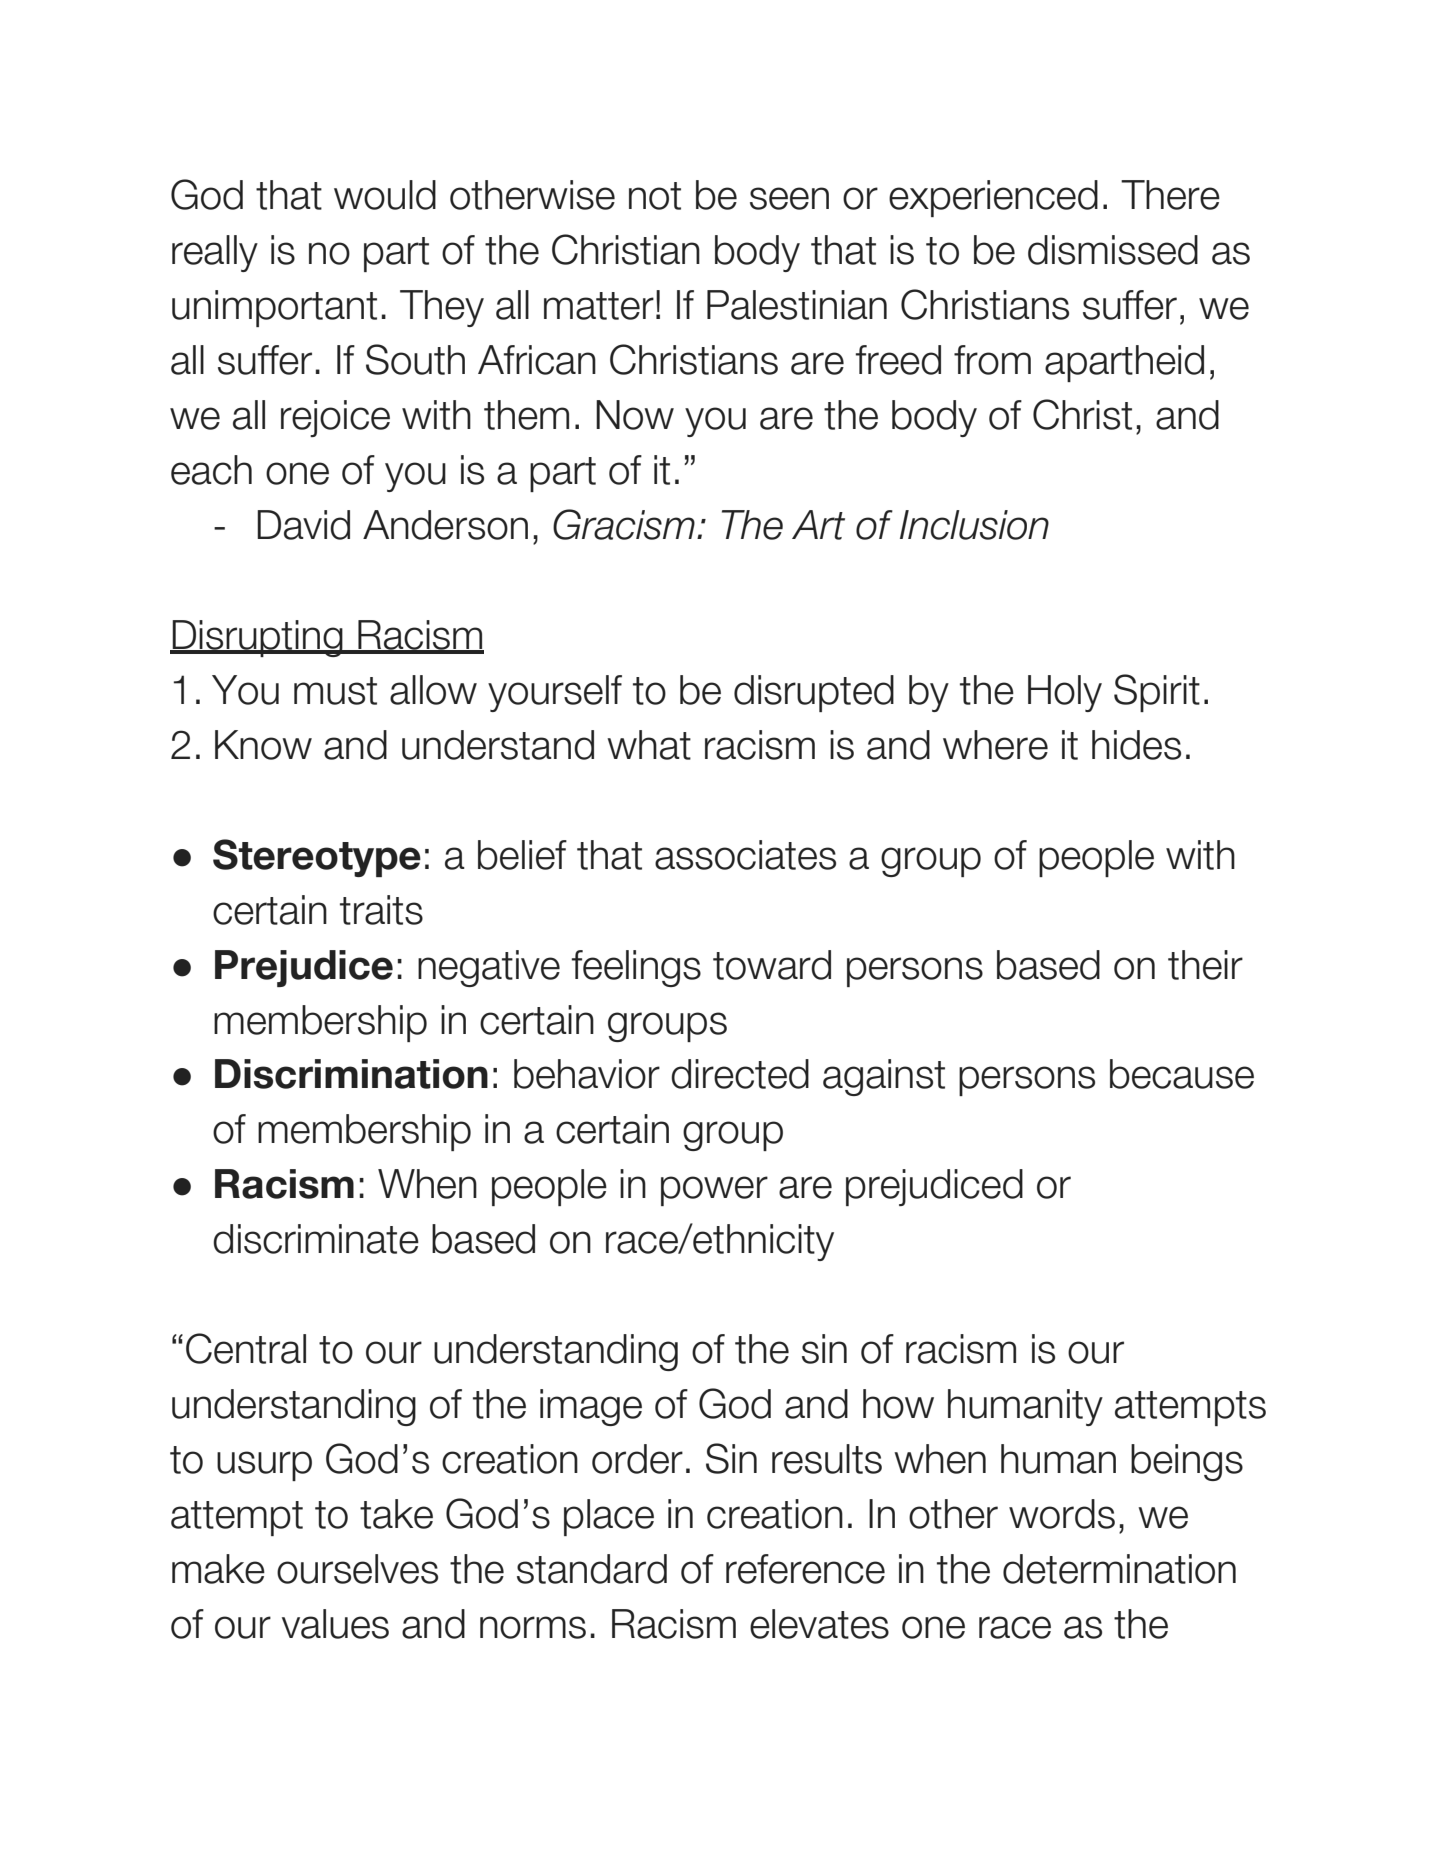 The height and width of the page is (1872, 1446). Describe the element at coordinates (381, 910) in the page. I see `traits` at that location.
